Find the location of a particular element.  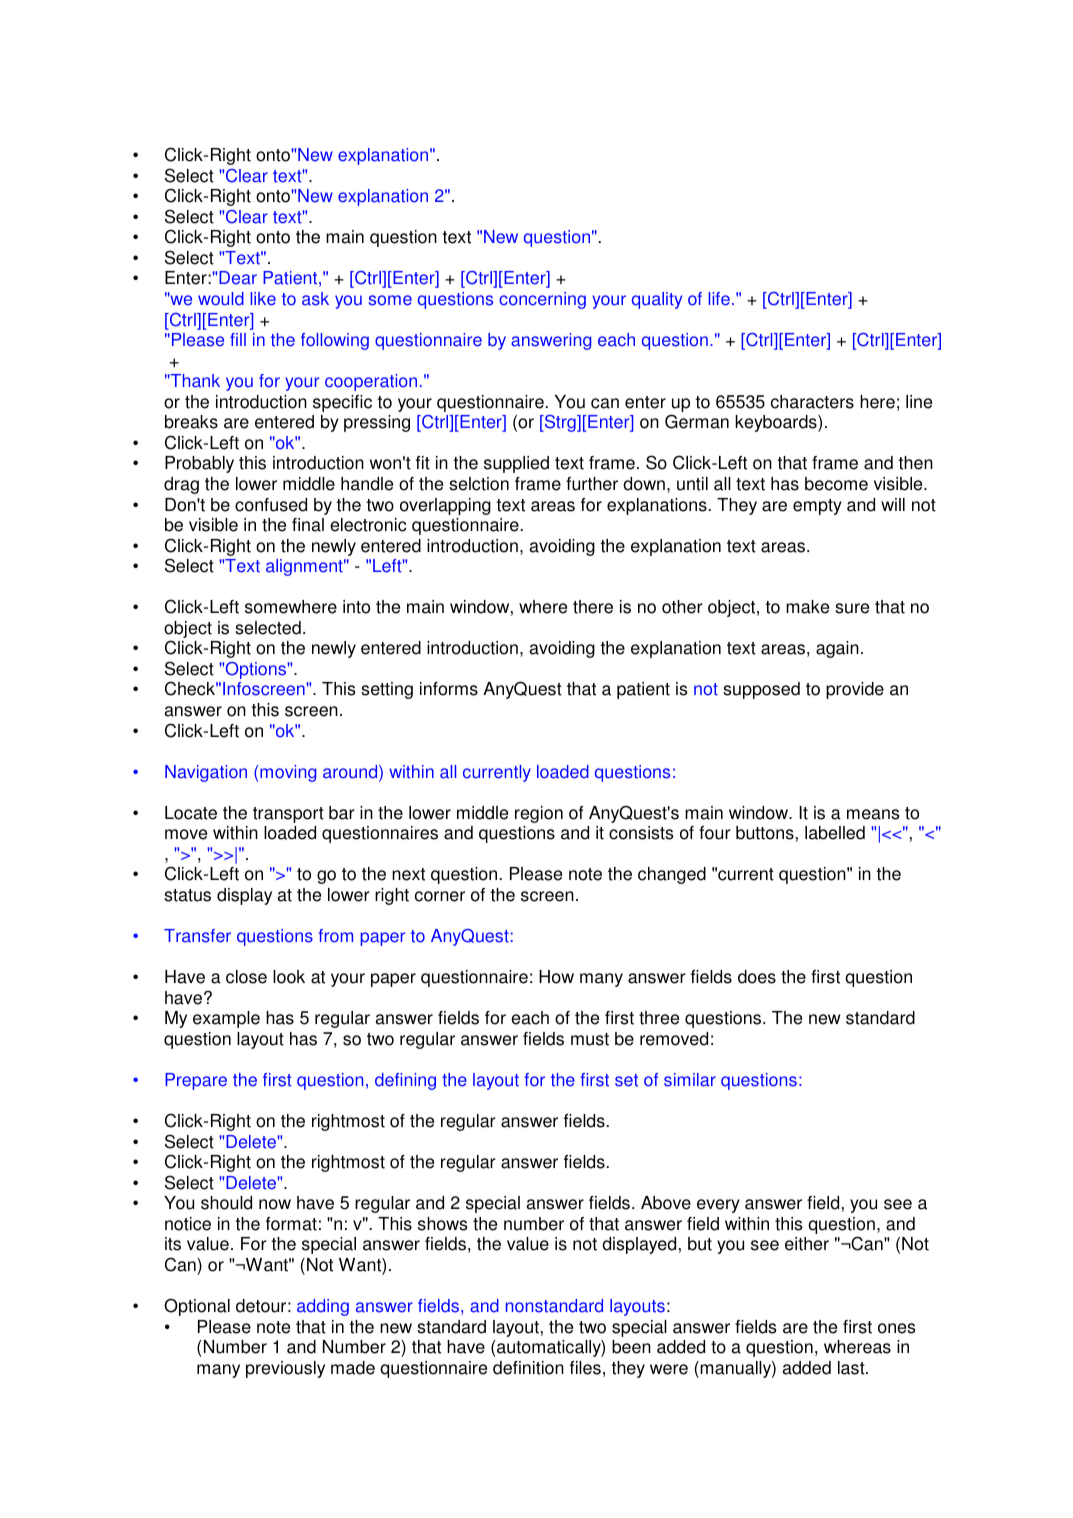

must is located at coordinates (590, 1039).
